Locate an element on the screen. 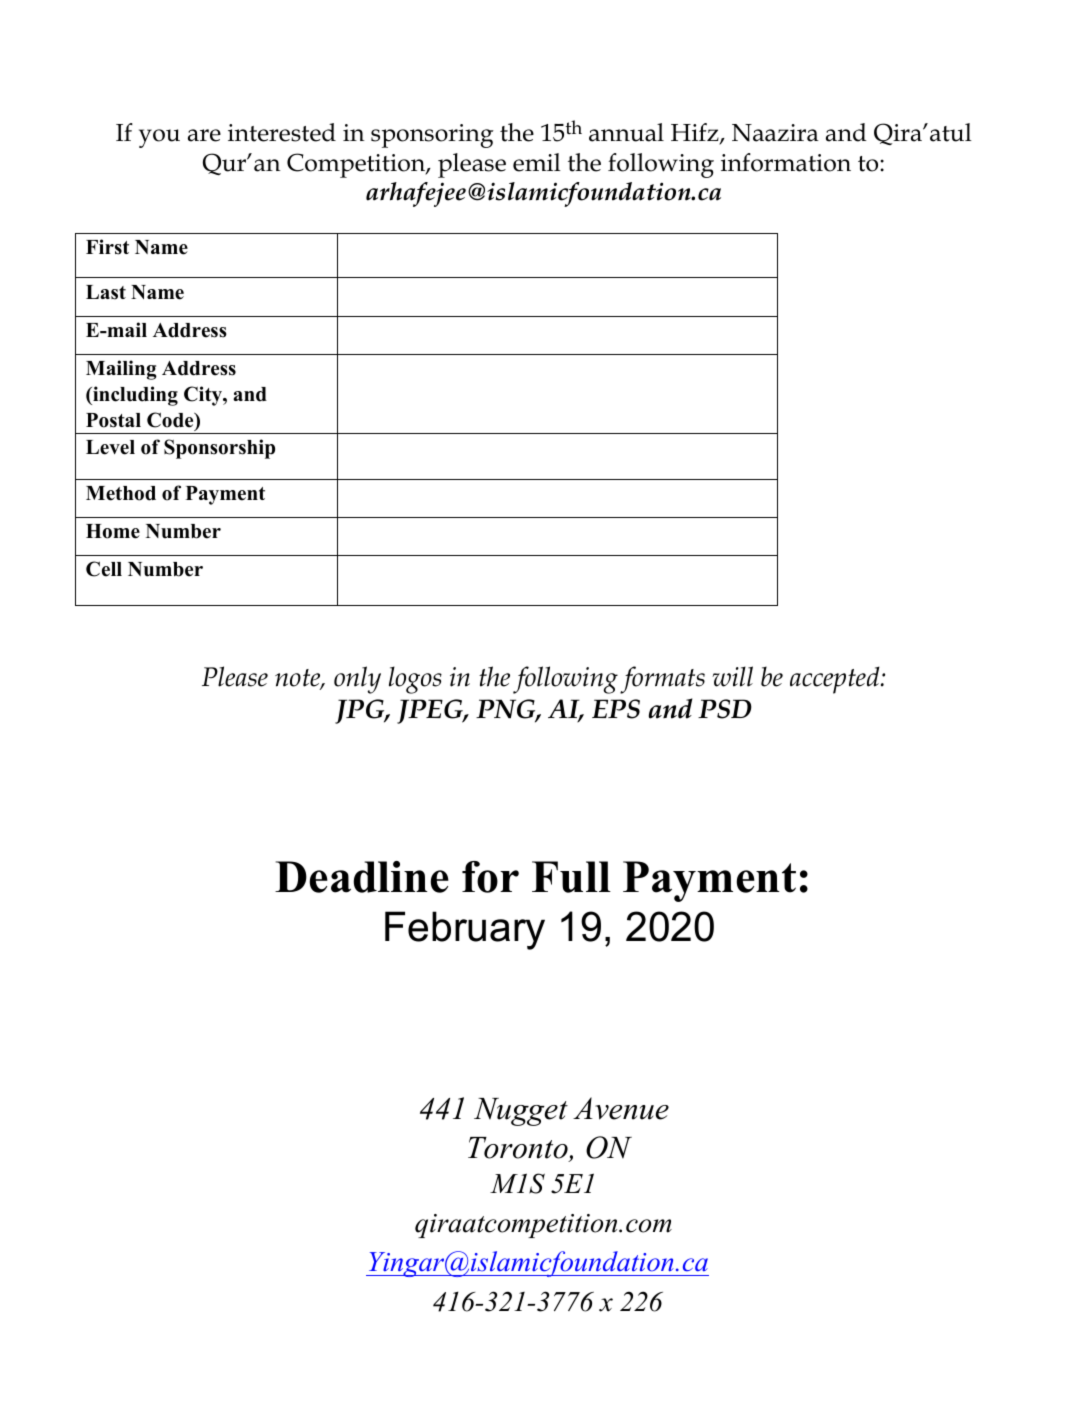  emil is located at coordinates (537, 162).
